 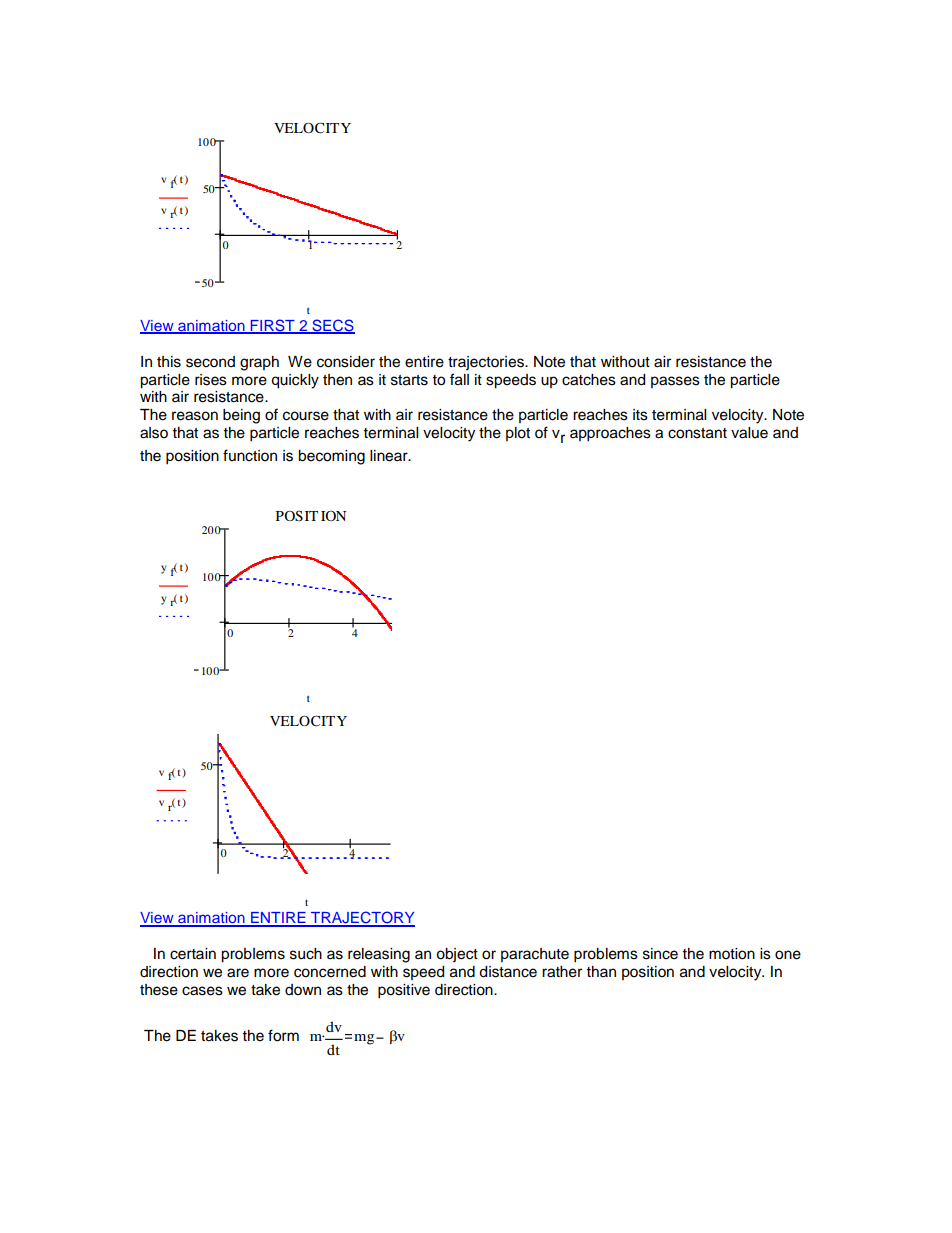 I want to click on passes, so click(x=675, y=382).
